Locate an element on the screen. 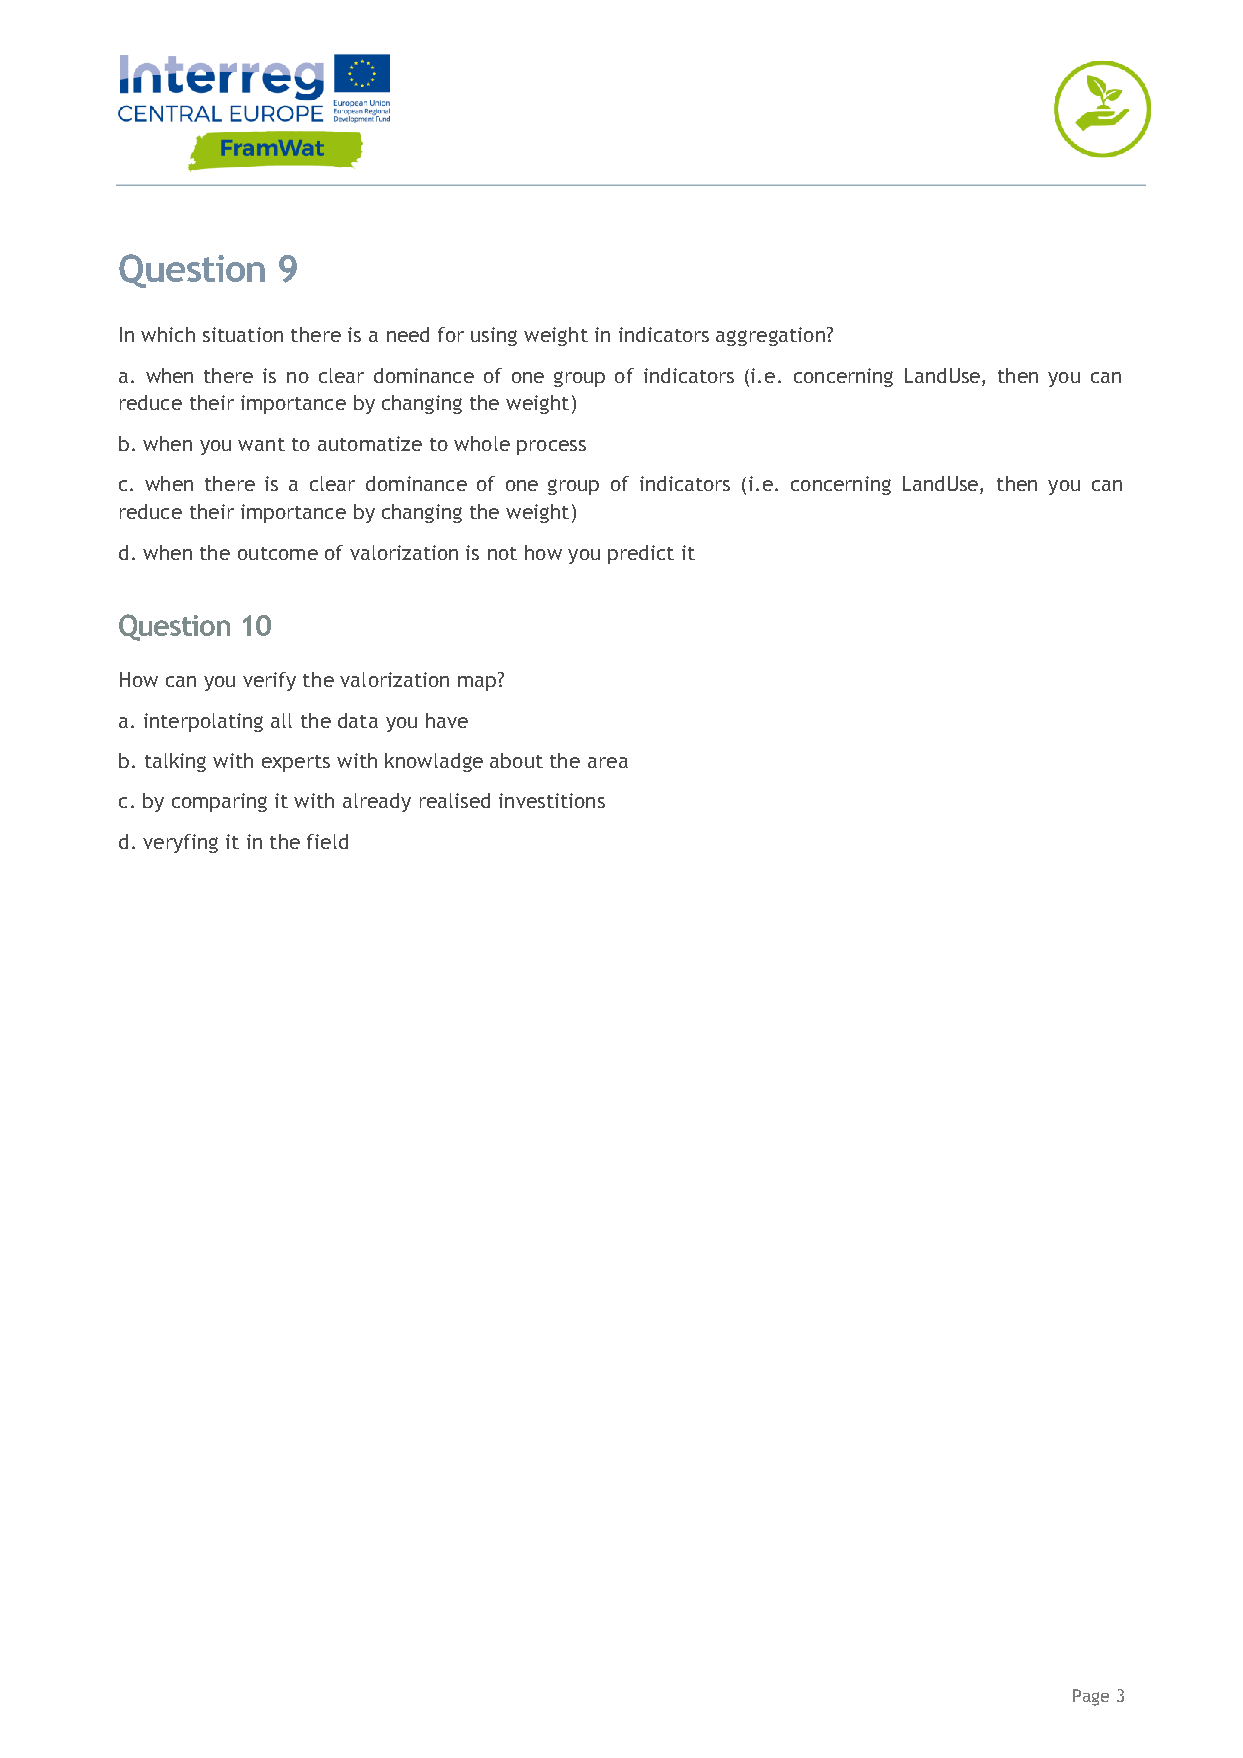 The image size is (1243, 1758). comparing is located at coordinates (219, 802).
